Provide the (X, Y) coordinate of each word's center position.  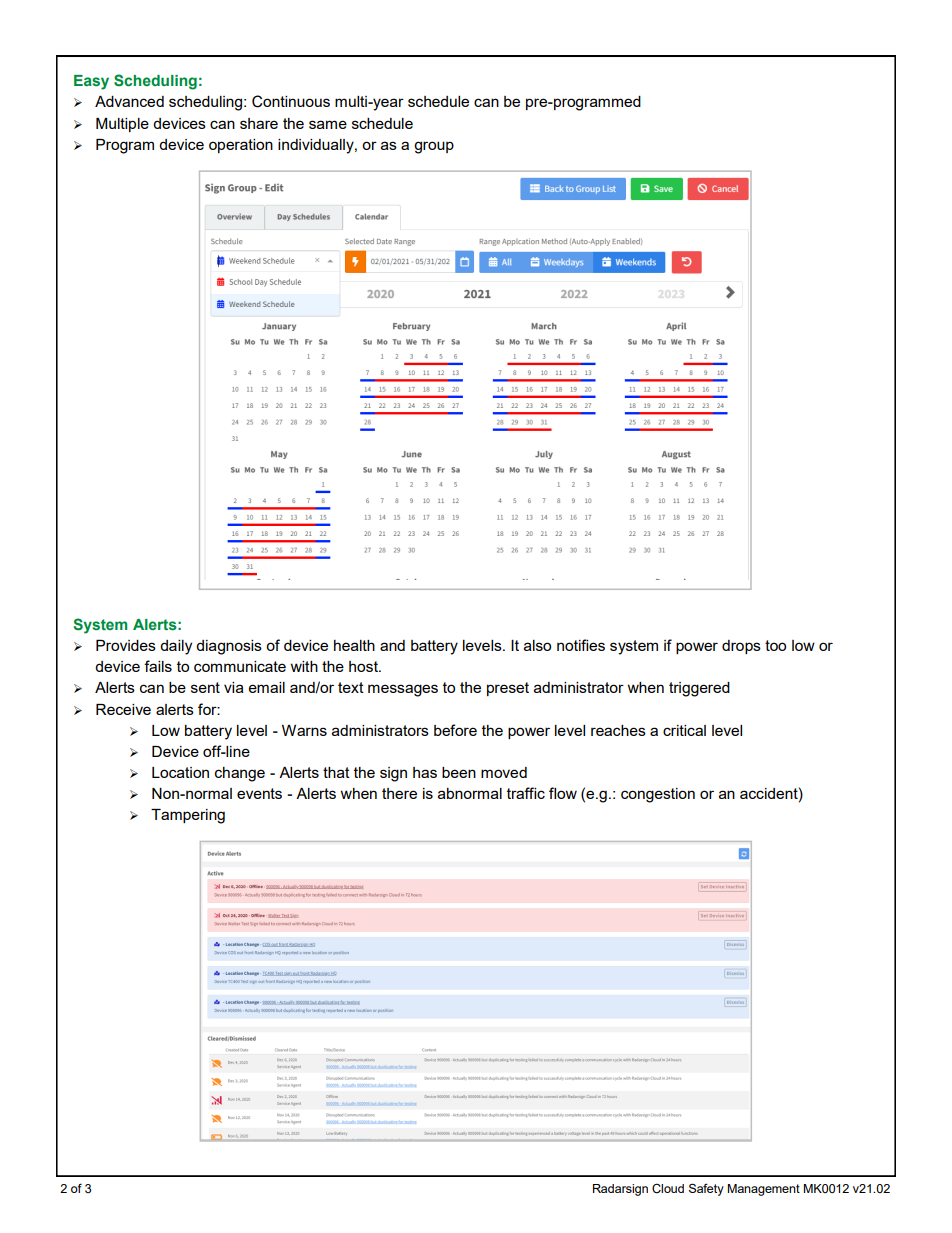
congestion (658, 795)
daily (176, 647)
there (399, 793)
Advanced (129, 101)
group (434, 147)
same (328, 124)
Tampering (188, 816)
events (259, 793)
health (354, 645)
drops (741, 647)
